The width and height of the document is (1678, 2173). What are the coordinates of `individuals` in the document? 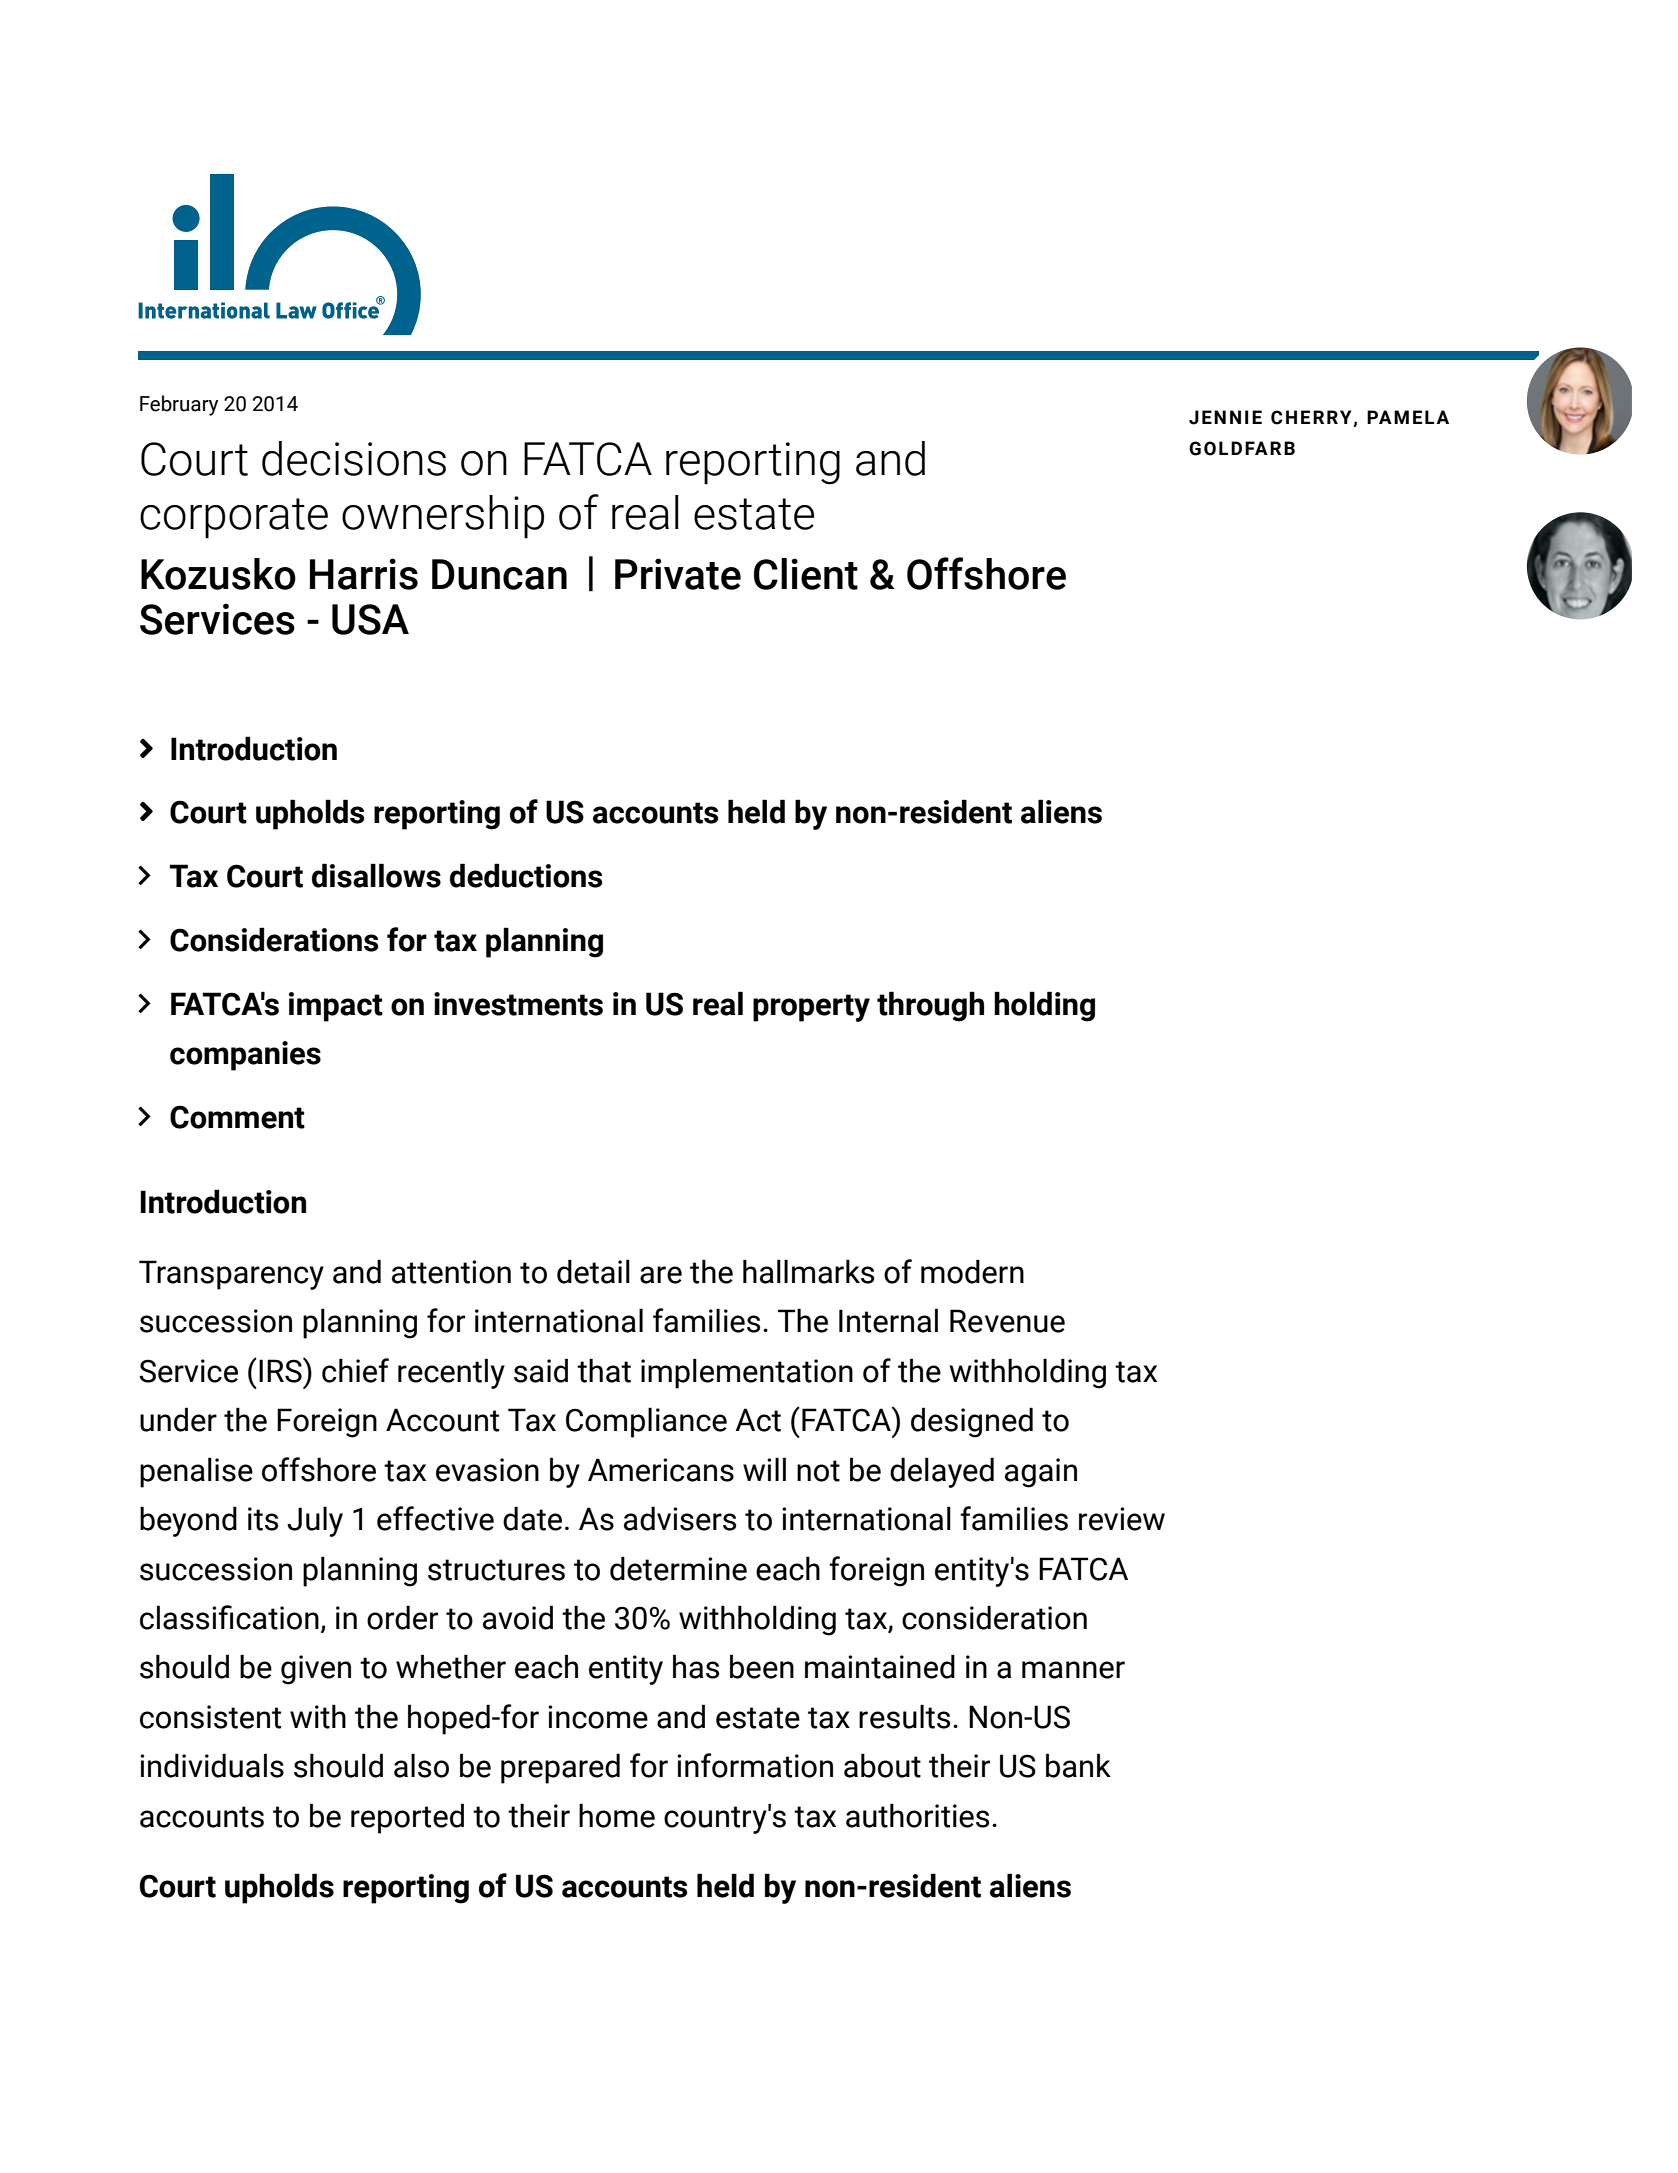 It's located at (212, 1765).
